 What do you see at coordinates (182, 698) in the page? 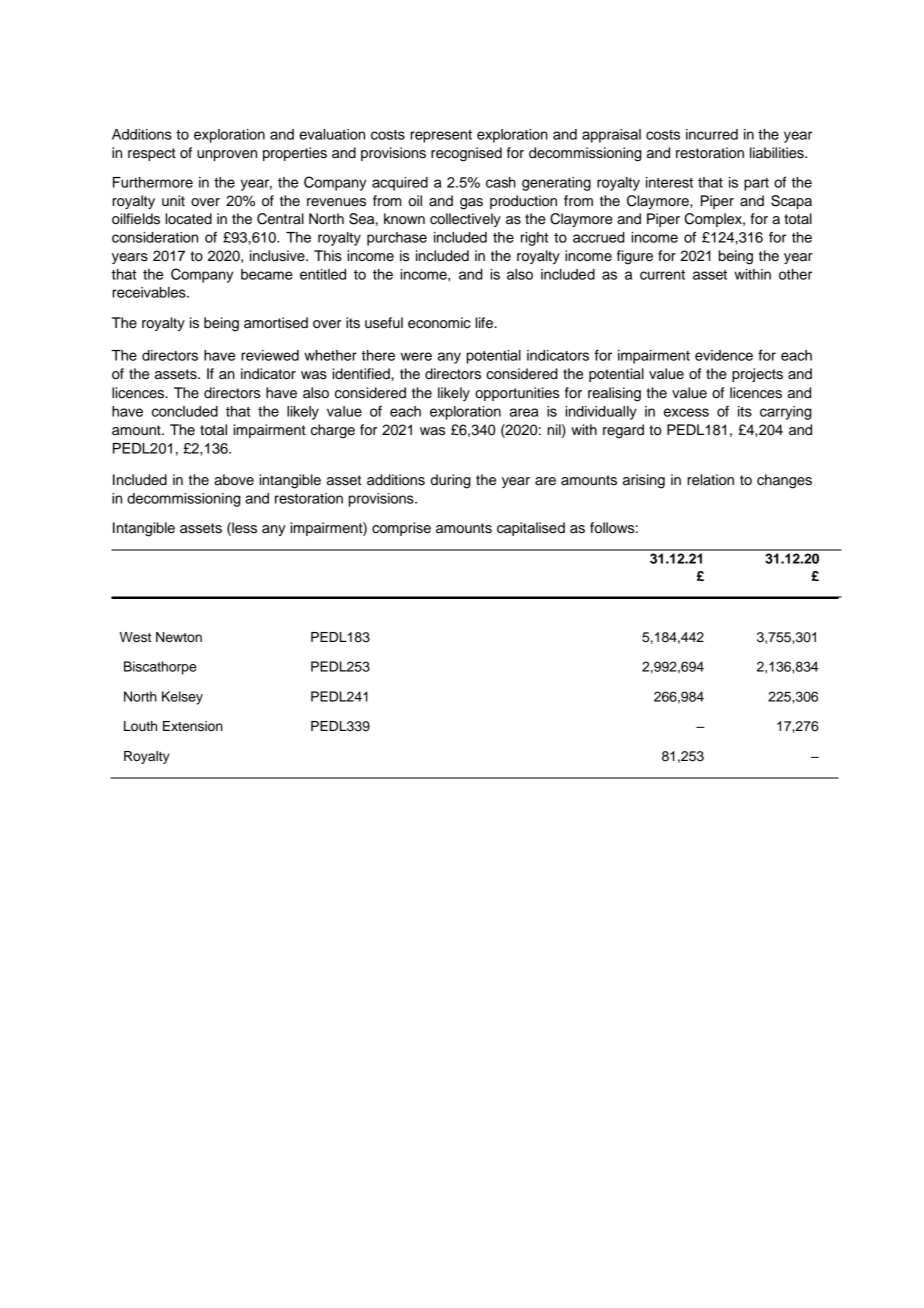
I see `Kelsey` at bounding box center [182, 698].
